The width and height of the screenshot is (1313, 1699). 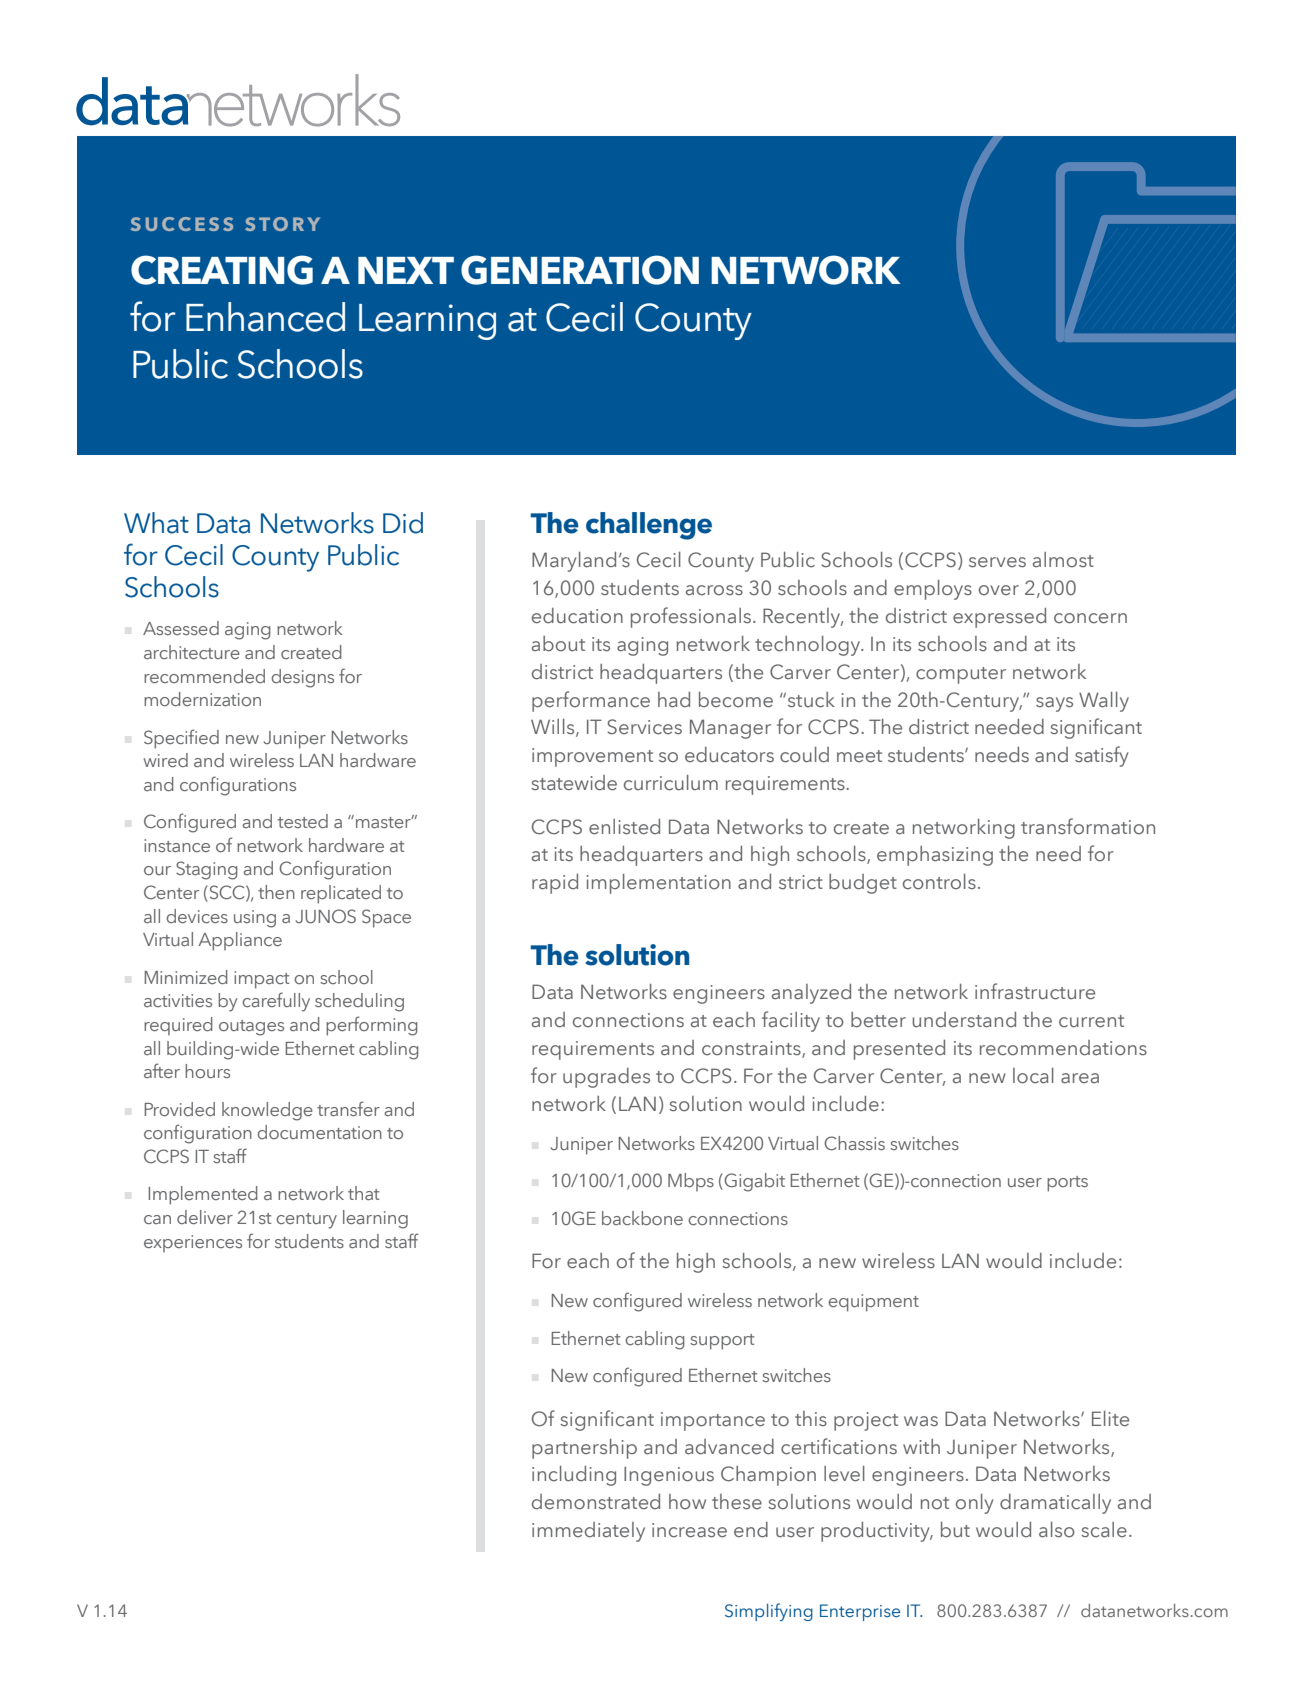 I want to click on knowledge, so click(x=267, y=1111).
